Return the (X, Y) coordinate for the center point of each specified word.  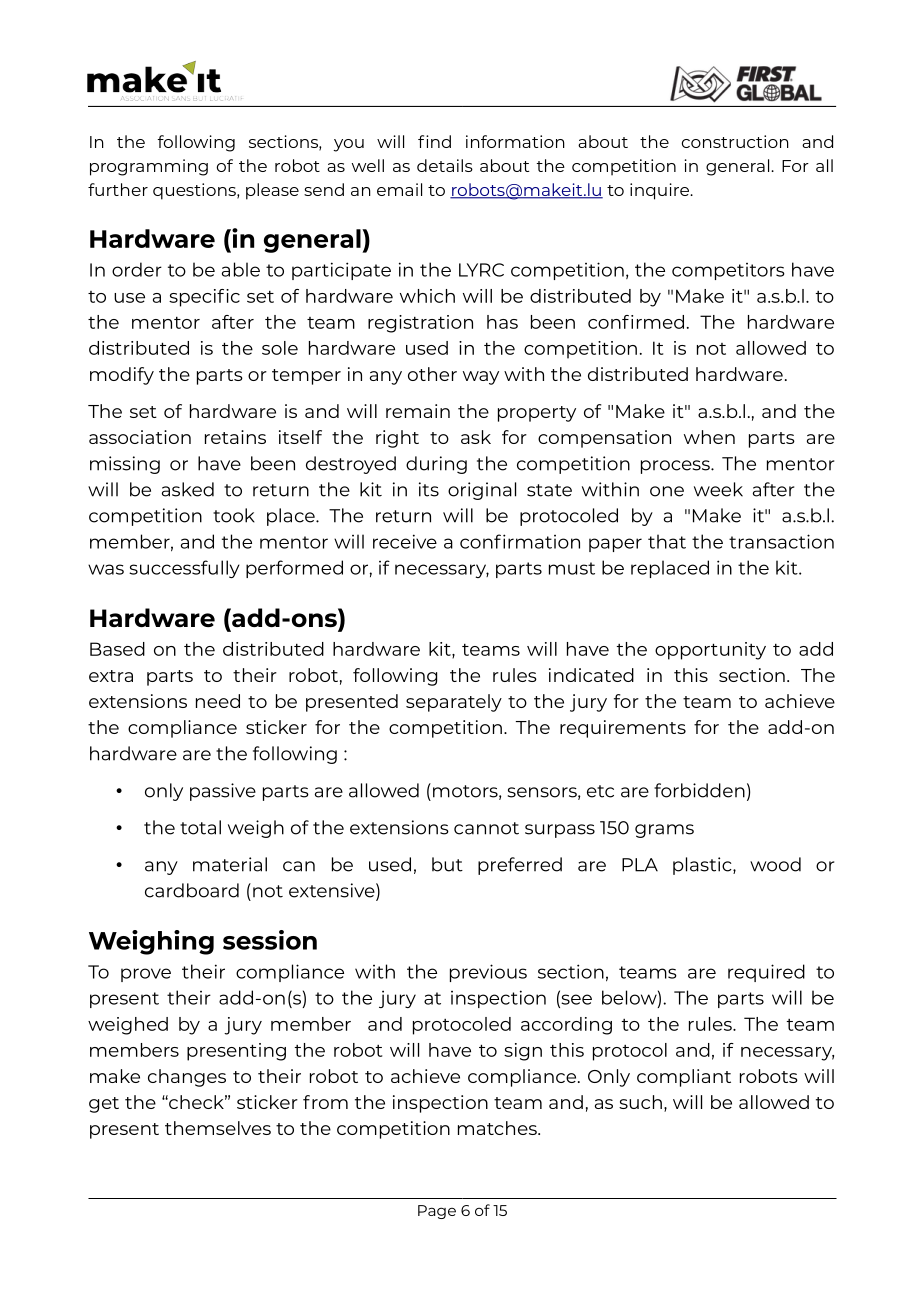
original (482, 491)
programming (149, 167)
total (200, 827)
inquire (660, 191)
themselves (218, 1128)
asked (188, 489)
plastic (703, 866)
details (445, 165)
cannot (486, 828)
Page (437, 1212)
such (640, 1102)
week (718, 489)
